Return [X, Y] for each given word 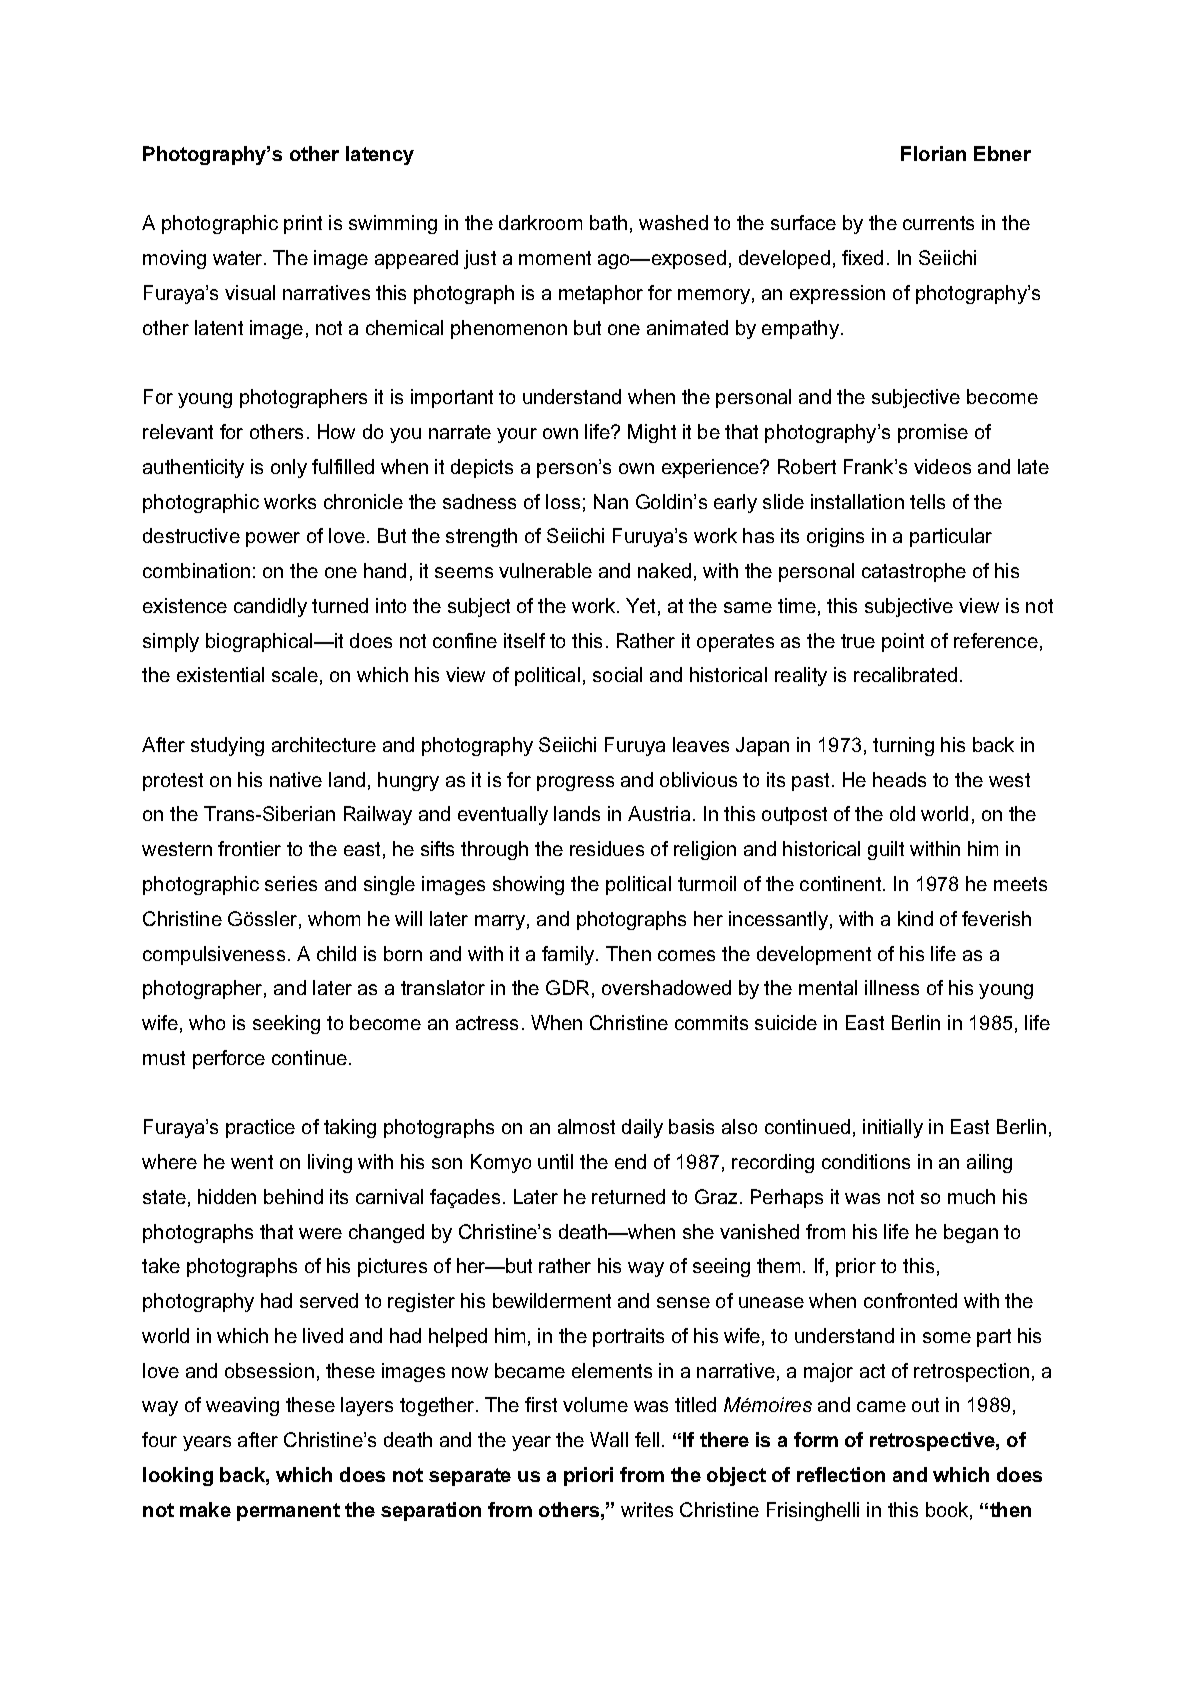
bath [608, 222]
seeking [286, 1024]
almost [586, 1126]
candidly [270, 607]
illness [892, 987]
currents [938, 223]
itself [524, 640]
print [303, 224]
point [903, 642]
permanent [288, 1512]
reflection [841, 1474]
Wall [609, 1439]
